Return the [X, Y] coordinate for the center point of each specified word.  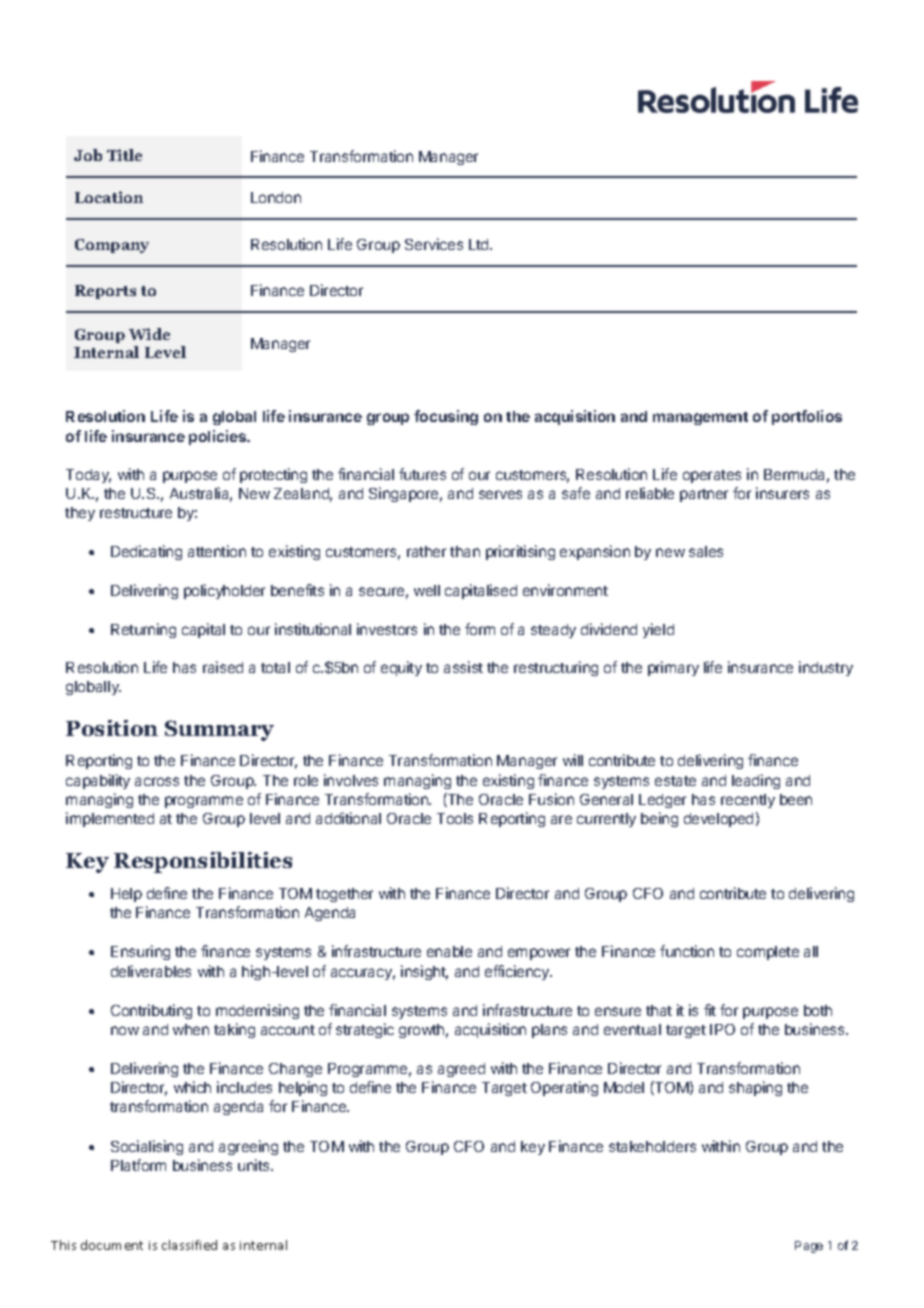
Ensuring [140, 952]
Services [434, 244]
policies [219, 437]
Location [109, 197]
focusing [446, 417]
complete [768, 953]
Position [112, 728]
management [700, 418]
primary [673, 668]
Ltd [480, 244]
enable [449, 951]
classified [189, 1245]
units [255, 1165]
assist [463, 667]
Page [809, 1247]
